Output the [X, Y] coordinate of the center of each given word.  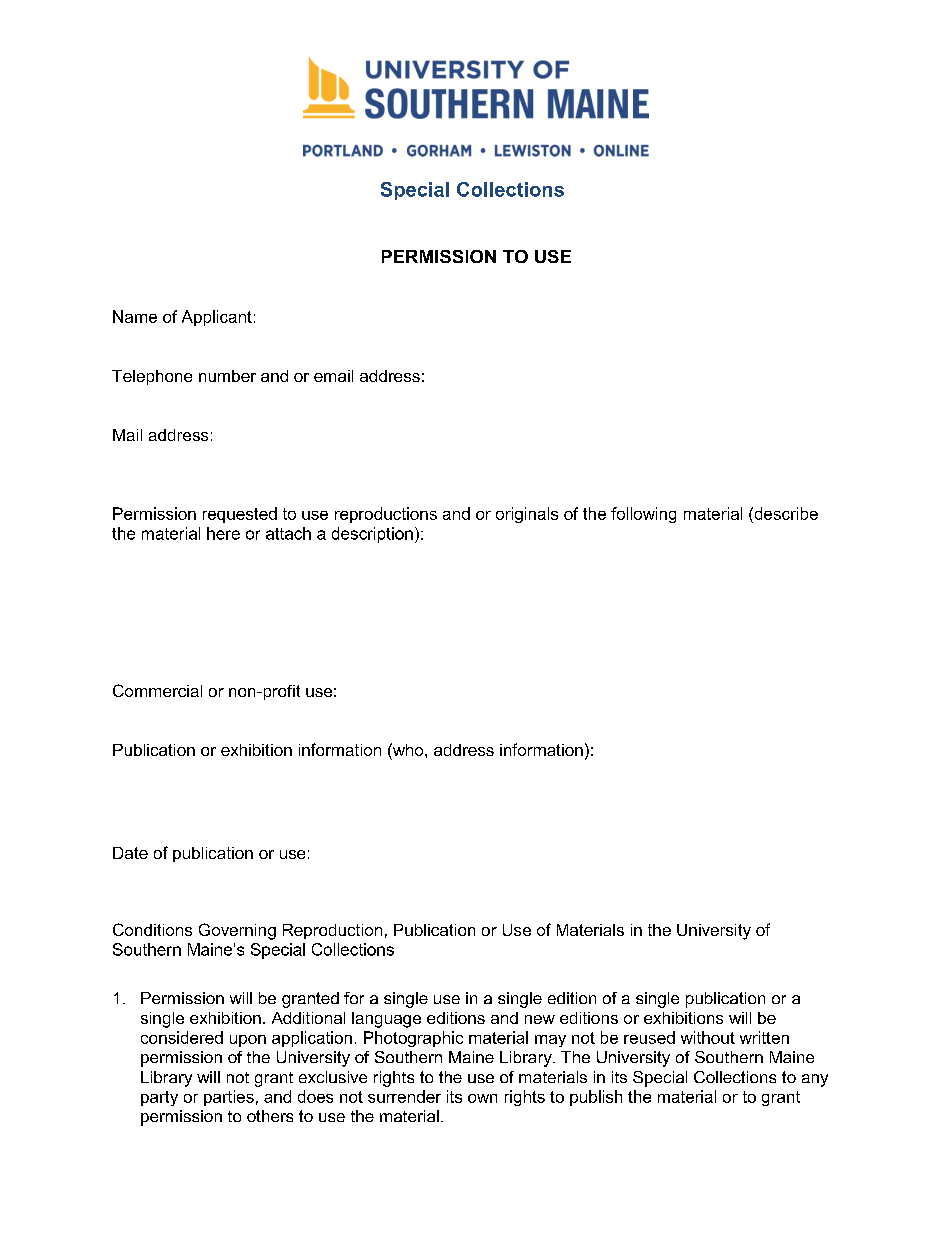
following [643, 515]
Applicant [217, 318]
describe [785, 513]
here [223, 533]
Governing [237, 931]
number [227, 376]
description [372, 535]
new [540, 1019]
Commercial [157, 690]
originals [527, 515]
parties [229, 1098]
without [708, 1037]
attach [288, 533]
